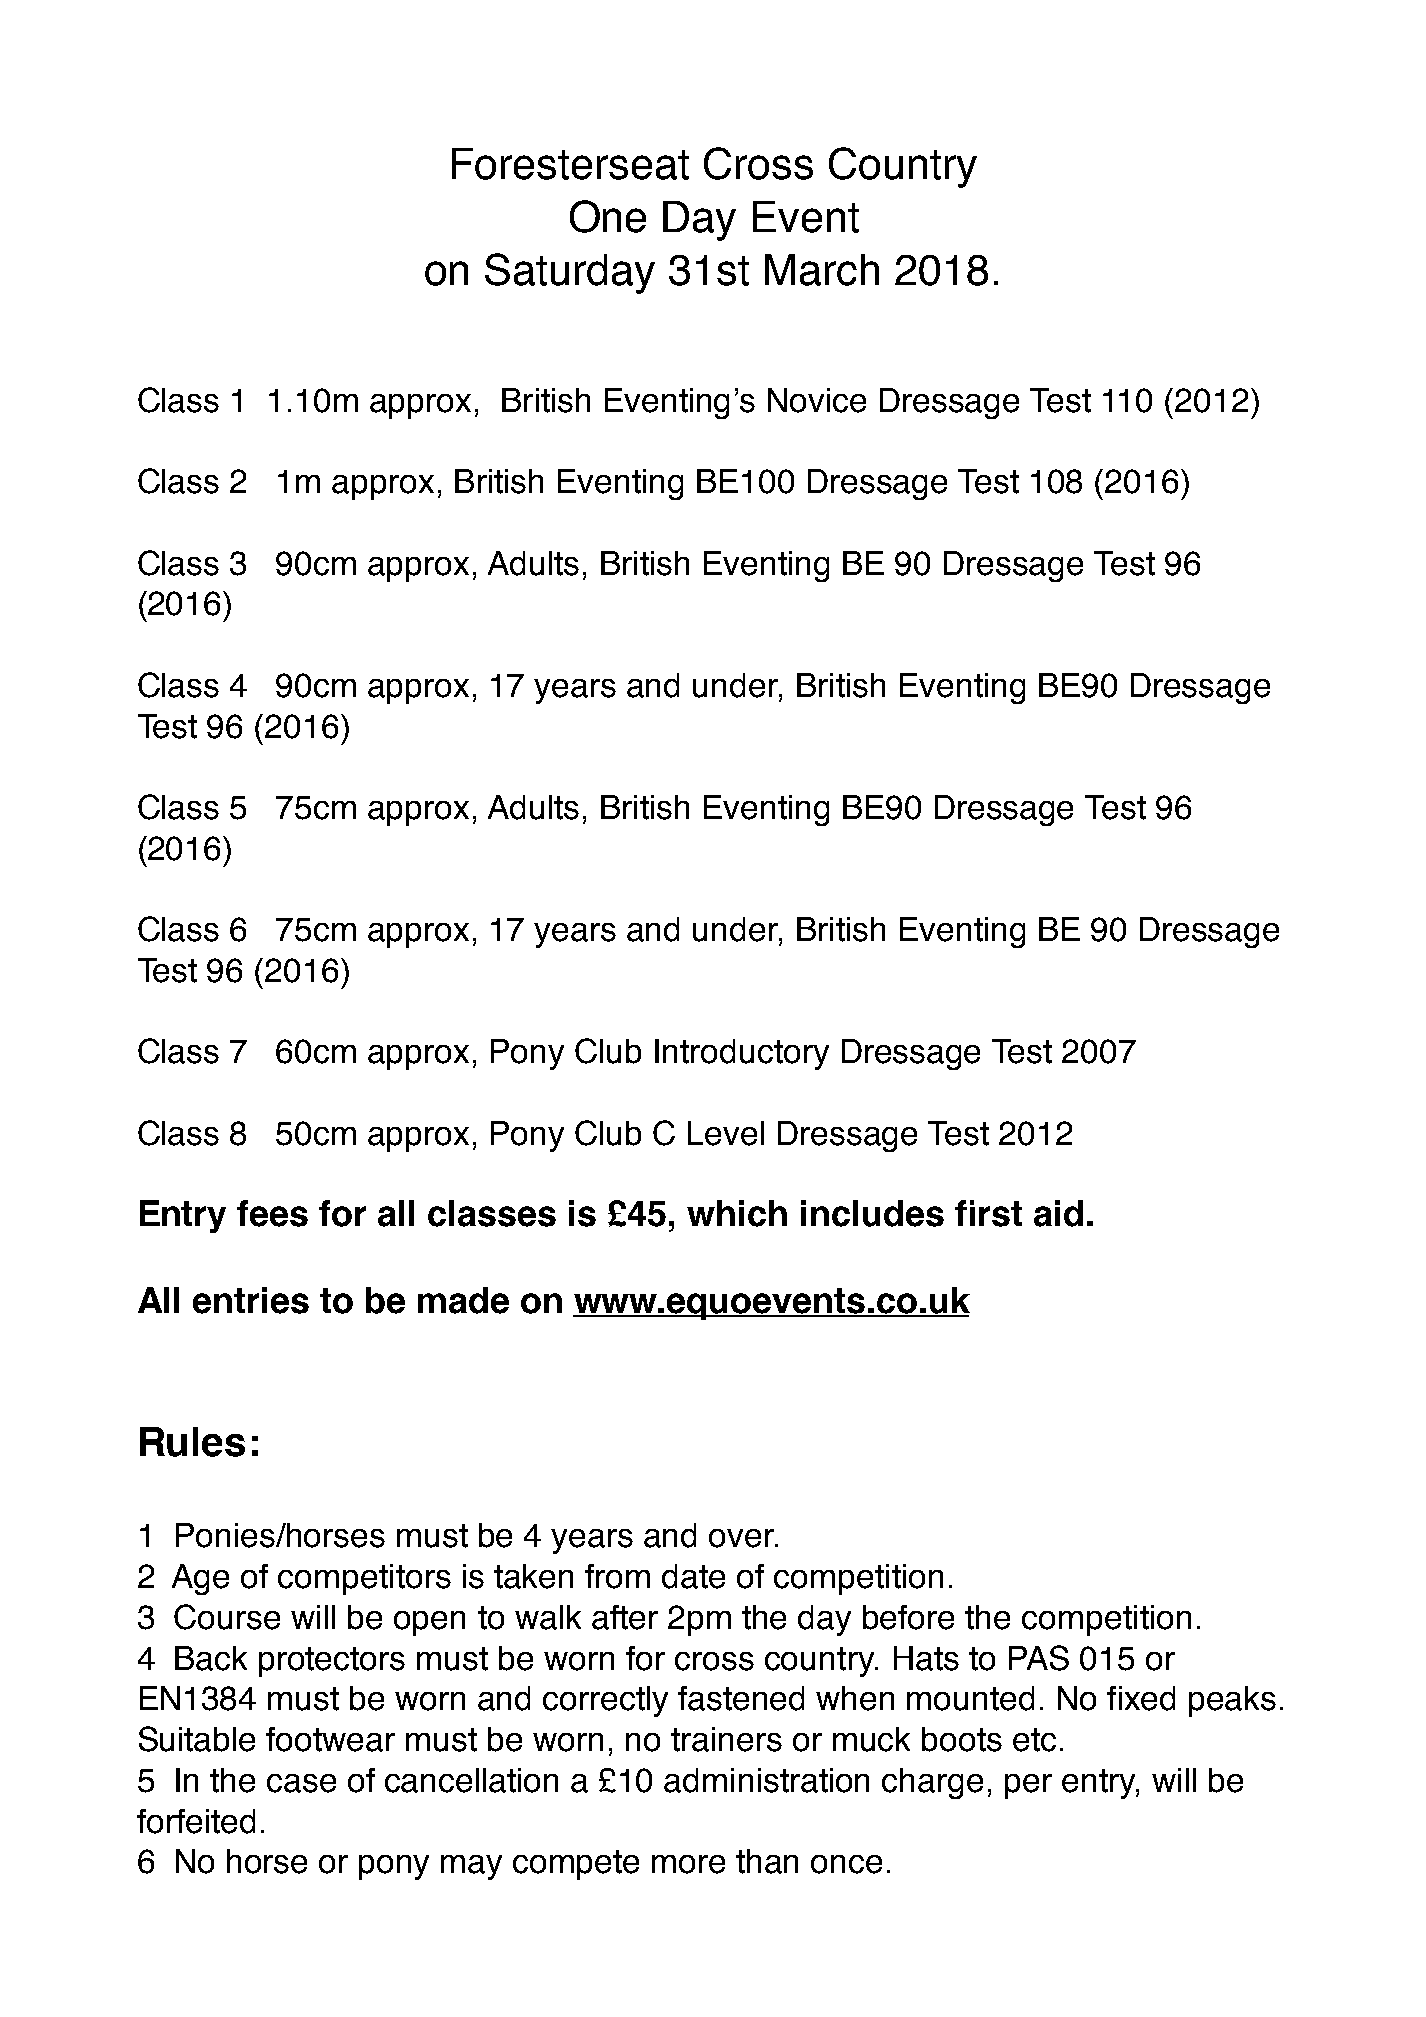  I want to click on Novice, so click(817, 400).
